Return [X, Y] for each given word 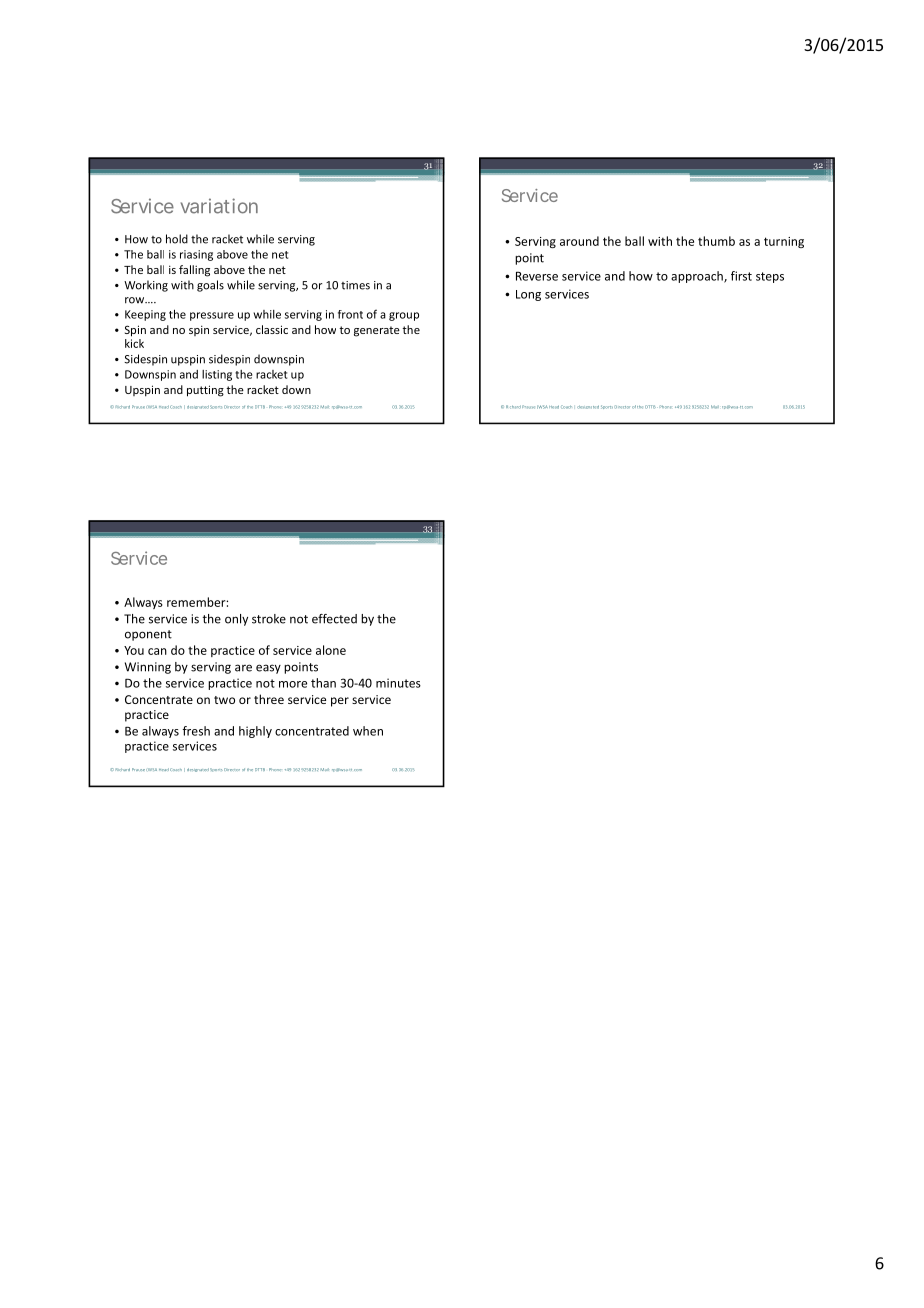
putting [205, 391]
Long [528, 295]
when [368, 731]
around [579, 241]
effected [334, 619]
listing [217, 375]
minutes [398, 683]
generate [377, 331]
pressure [212, 316]
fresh [196, 731]
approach [698, 277]
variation [219, 206]
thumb [716, 241]
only [236, 620]
